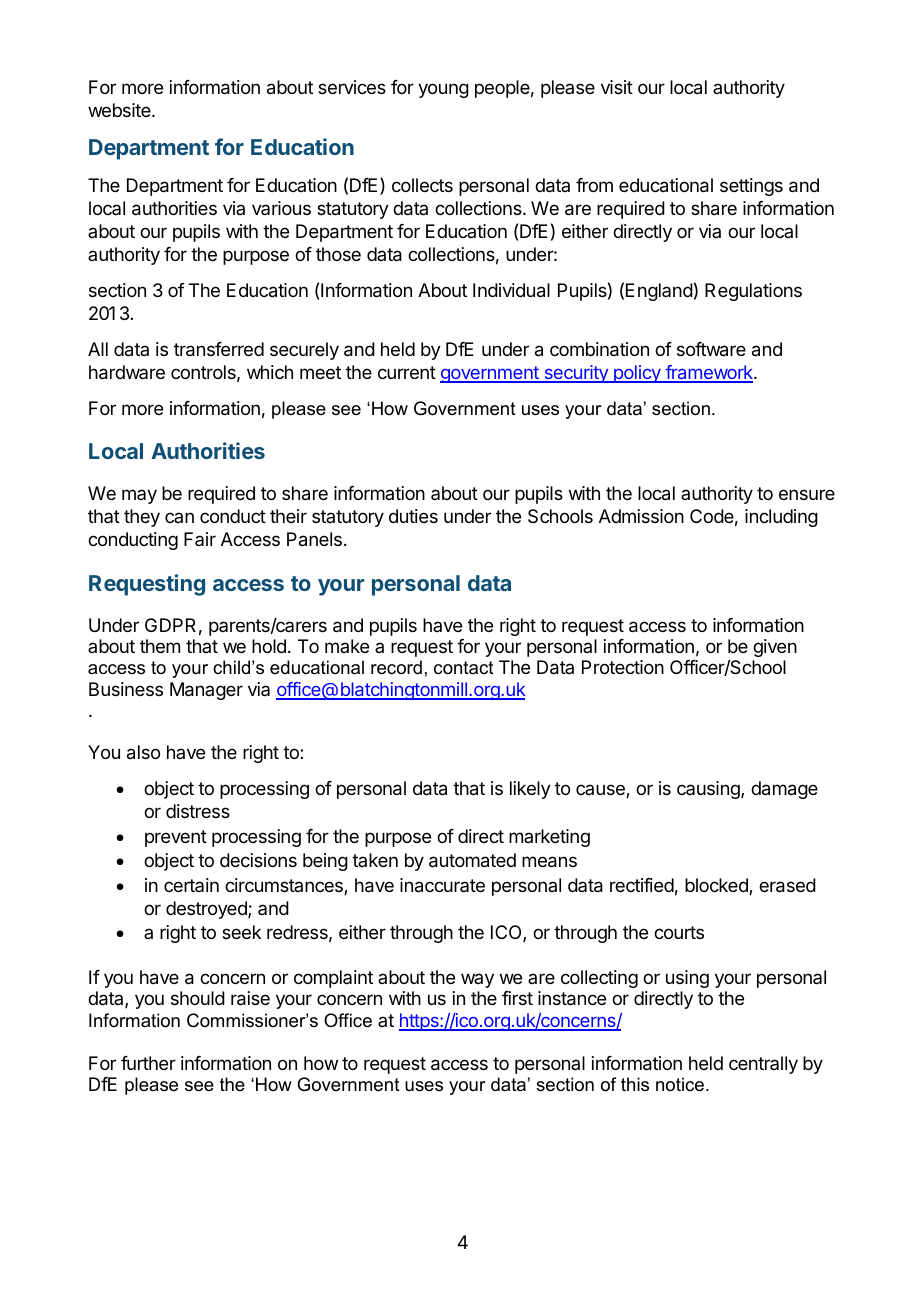 Image resolution: width=924 pixels, height=1308 pixels. I want to click on centrally, so click(763, 1065).
